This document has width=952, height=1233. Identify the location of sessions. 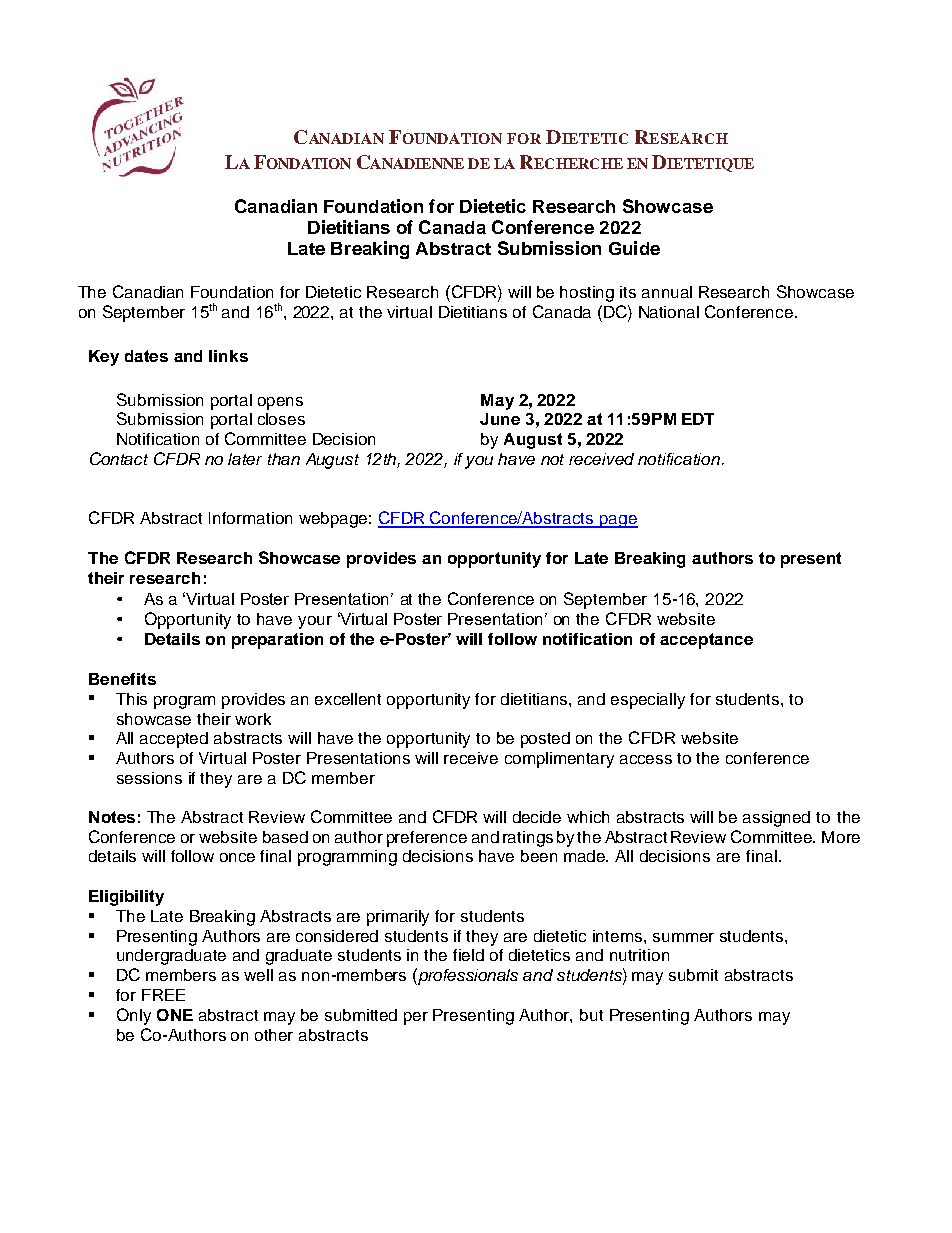
(149, 778).
